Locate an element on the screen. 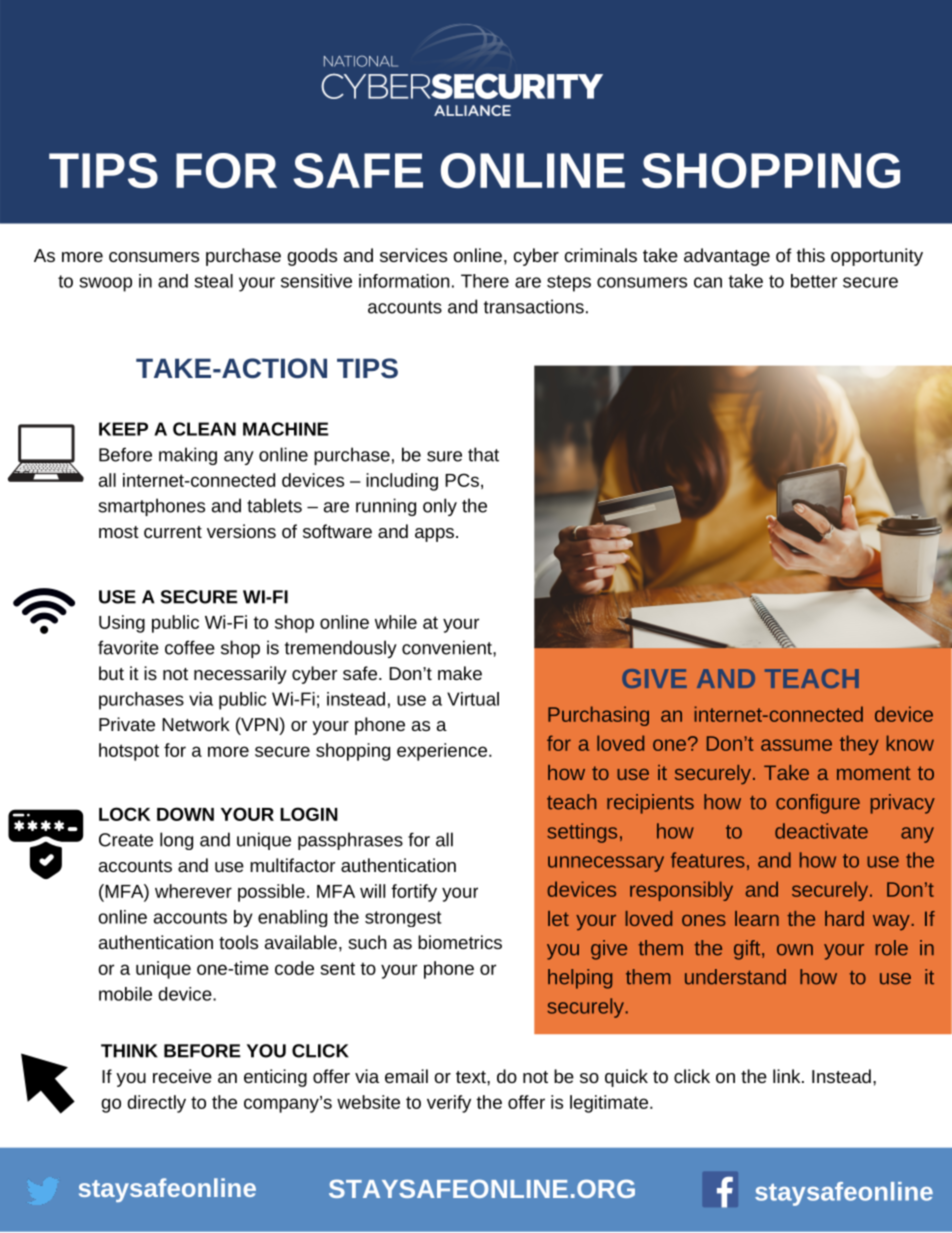  DOWN is located at coordinates (185, 814).
